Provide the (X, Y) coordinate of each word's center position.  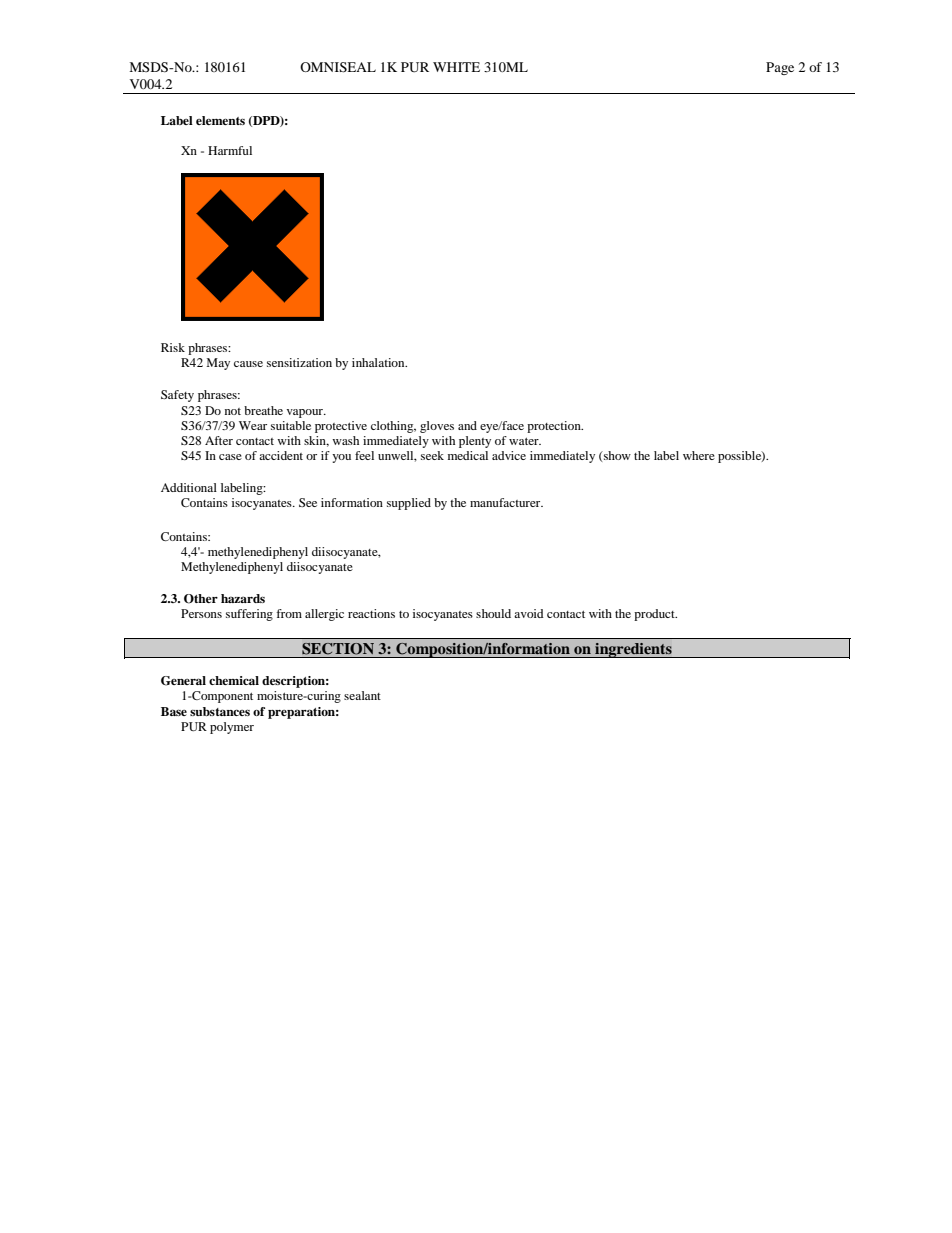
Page (780, 68)
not (233, 411)
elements (220, 120)
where (699, 455)
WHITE (456, 67)
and (467, 425)
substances (220, 711)
